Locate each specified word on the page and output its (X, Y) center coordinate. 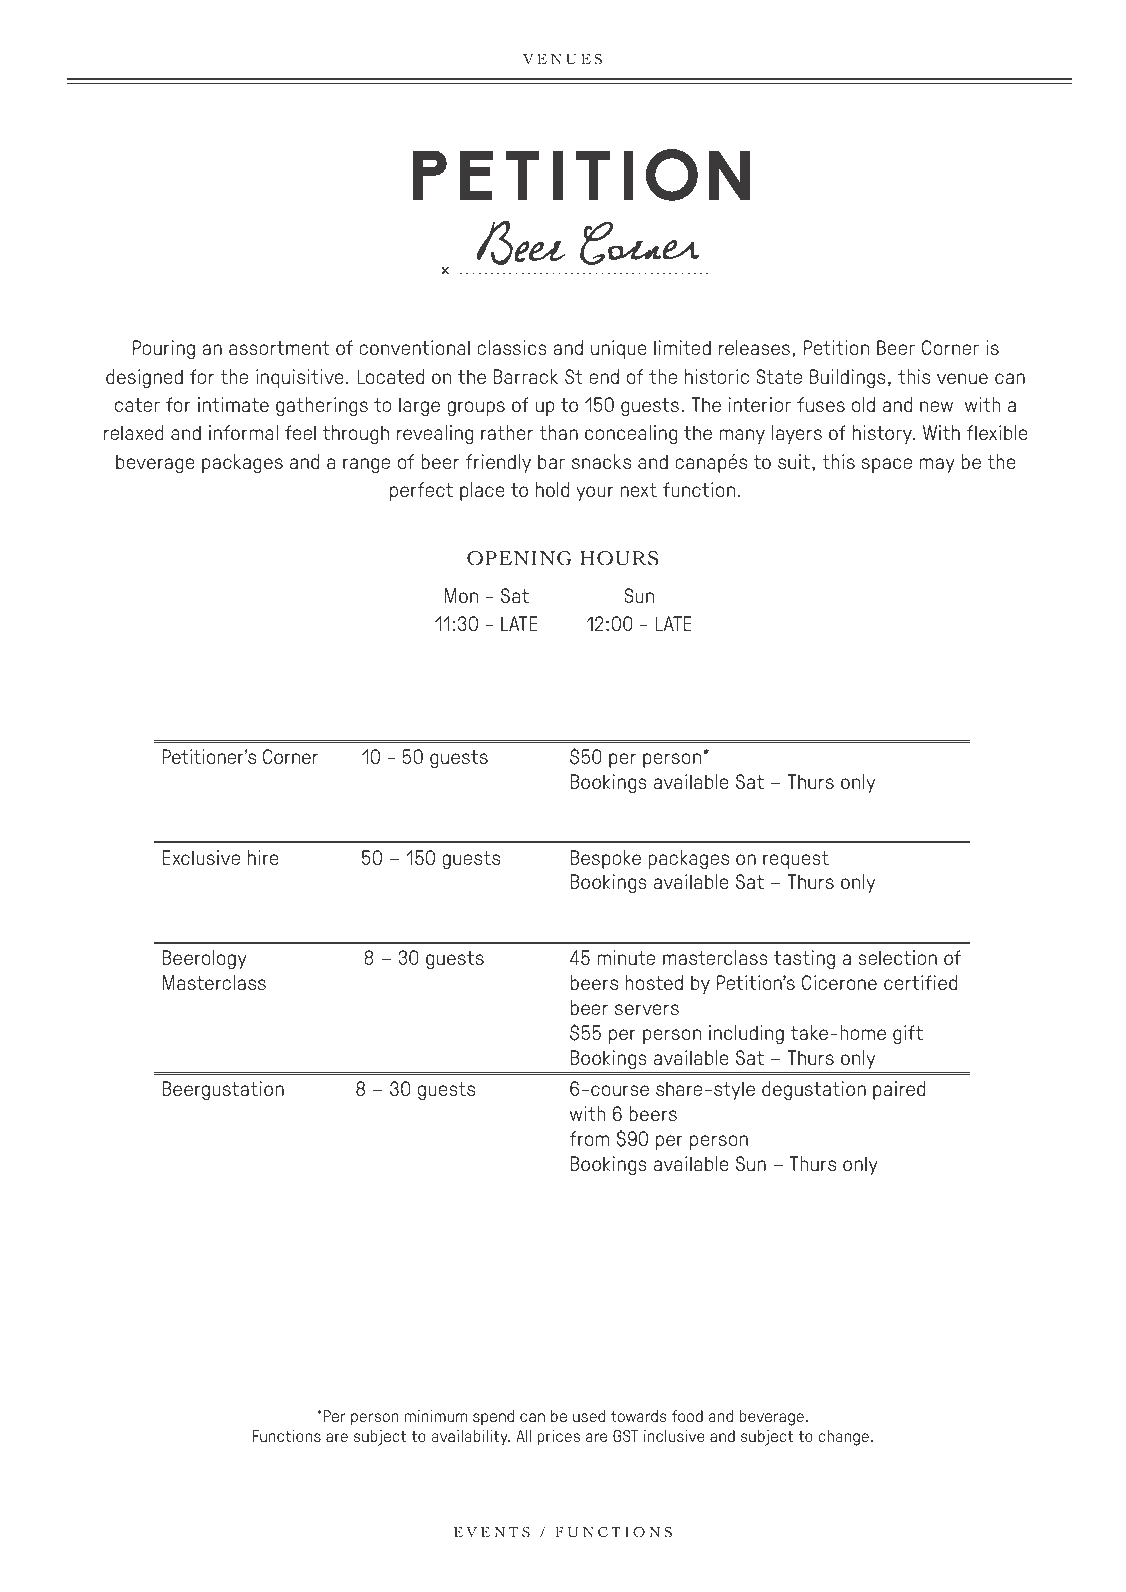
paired (899, 1090)
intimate (233, 404)
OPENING (519, 558)
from (589, 1138)
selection (897, 957)
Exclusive (201, 857)
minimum (436, 1416)
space (887, 465)
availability (470, 1438)
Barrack (526, 376)
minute (626, 957)
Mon (461, 595)
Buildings (847, 379)
